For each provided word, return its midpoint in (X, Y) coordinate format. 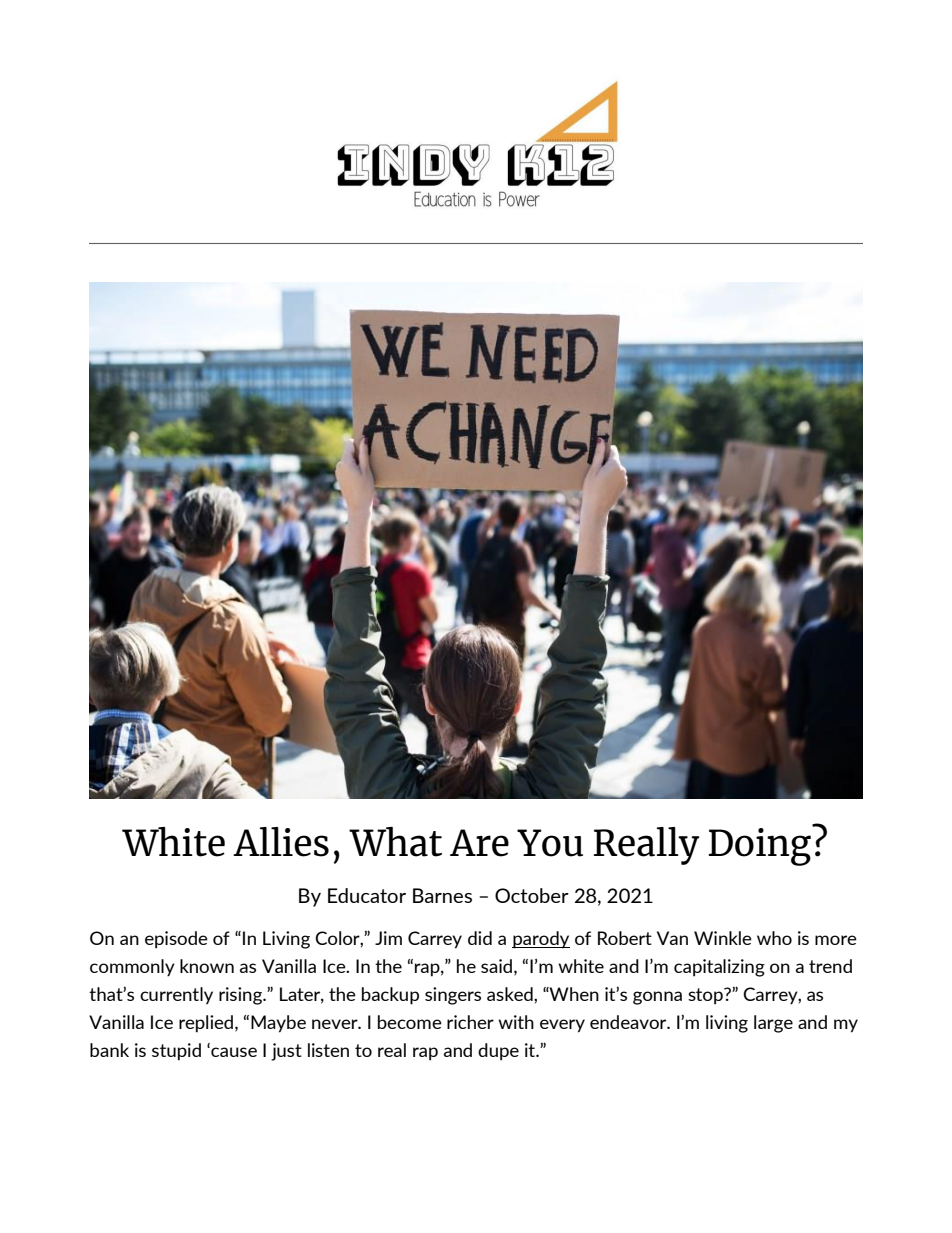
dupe (498, 1052)
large (773, 1024)
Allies (281, 842)
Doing (761, 845)
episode (176, 940)
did (480, 938)
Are (479, 843)
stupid (176, 1052)
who (774, 938)
